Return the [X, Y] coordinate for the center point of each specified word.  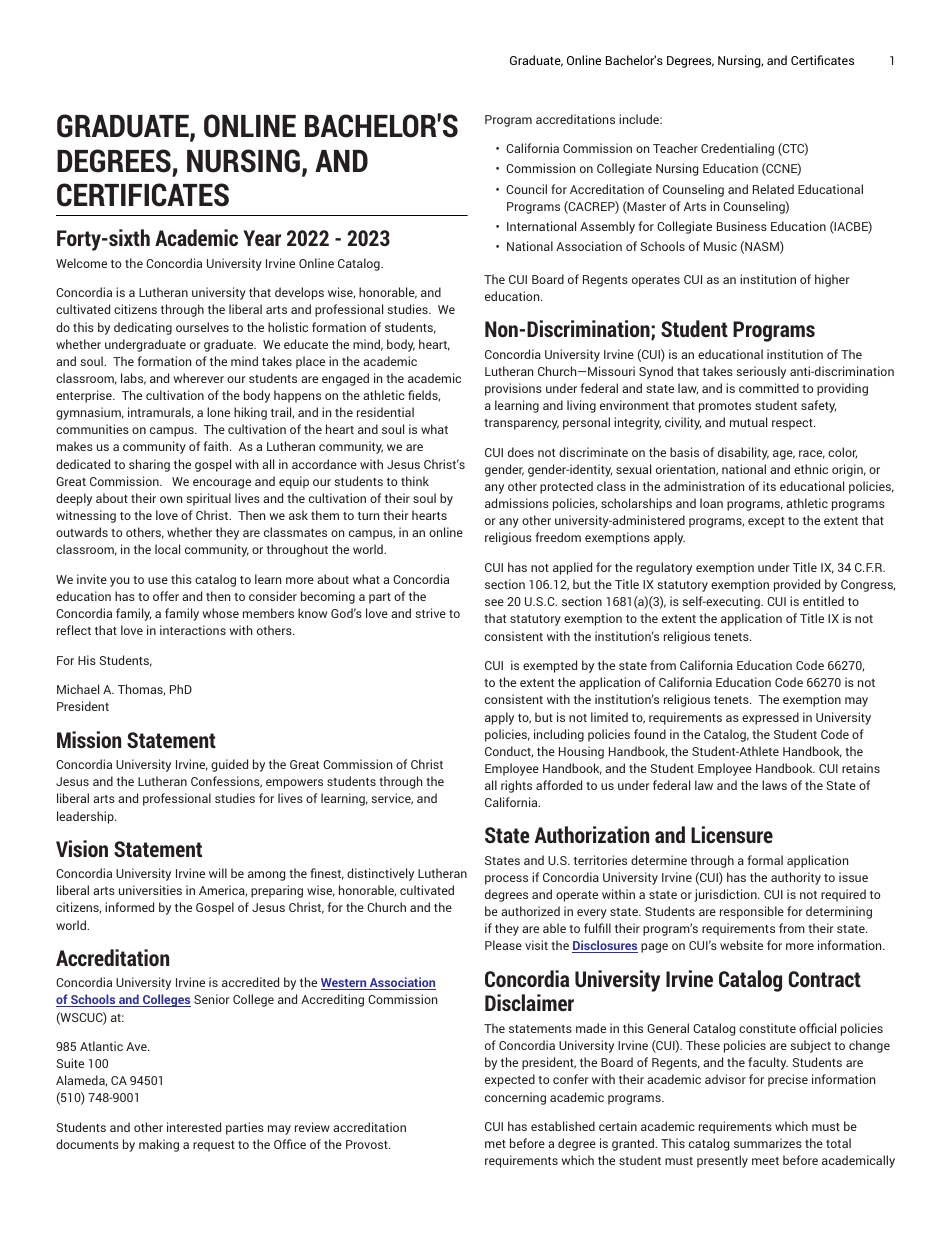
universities [150, 890]
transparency [521, 424]
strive [430, 613]
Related [773, 189]
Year [262, 238]
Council [526, 189]
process [506, 880]
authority [796, 878]
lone [218, 412]
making [159, 1145]
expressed [770, 718]
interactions [193, 630]
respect [793, 424]
